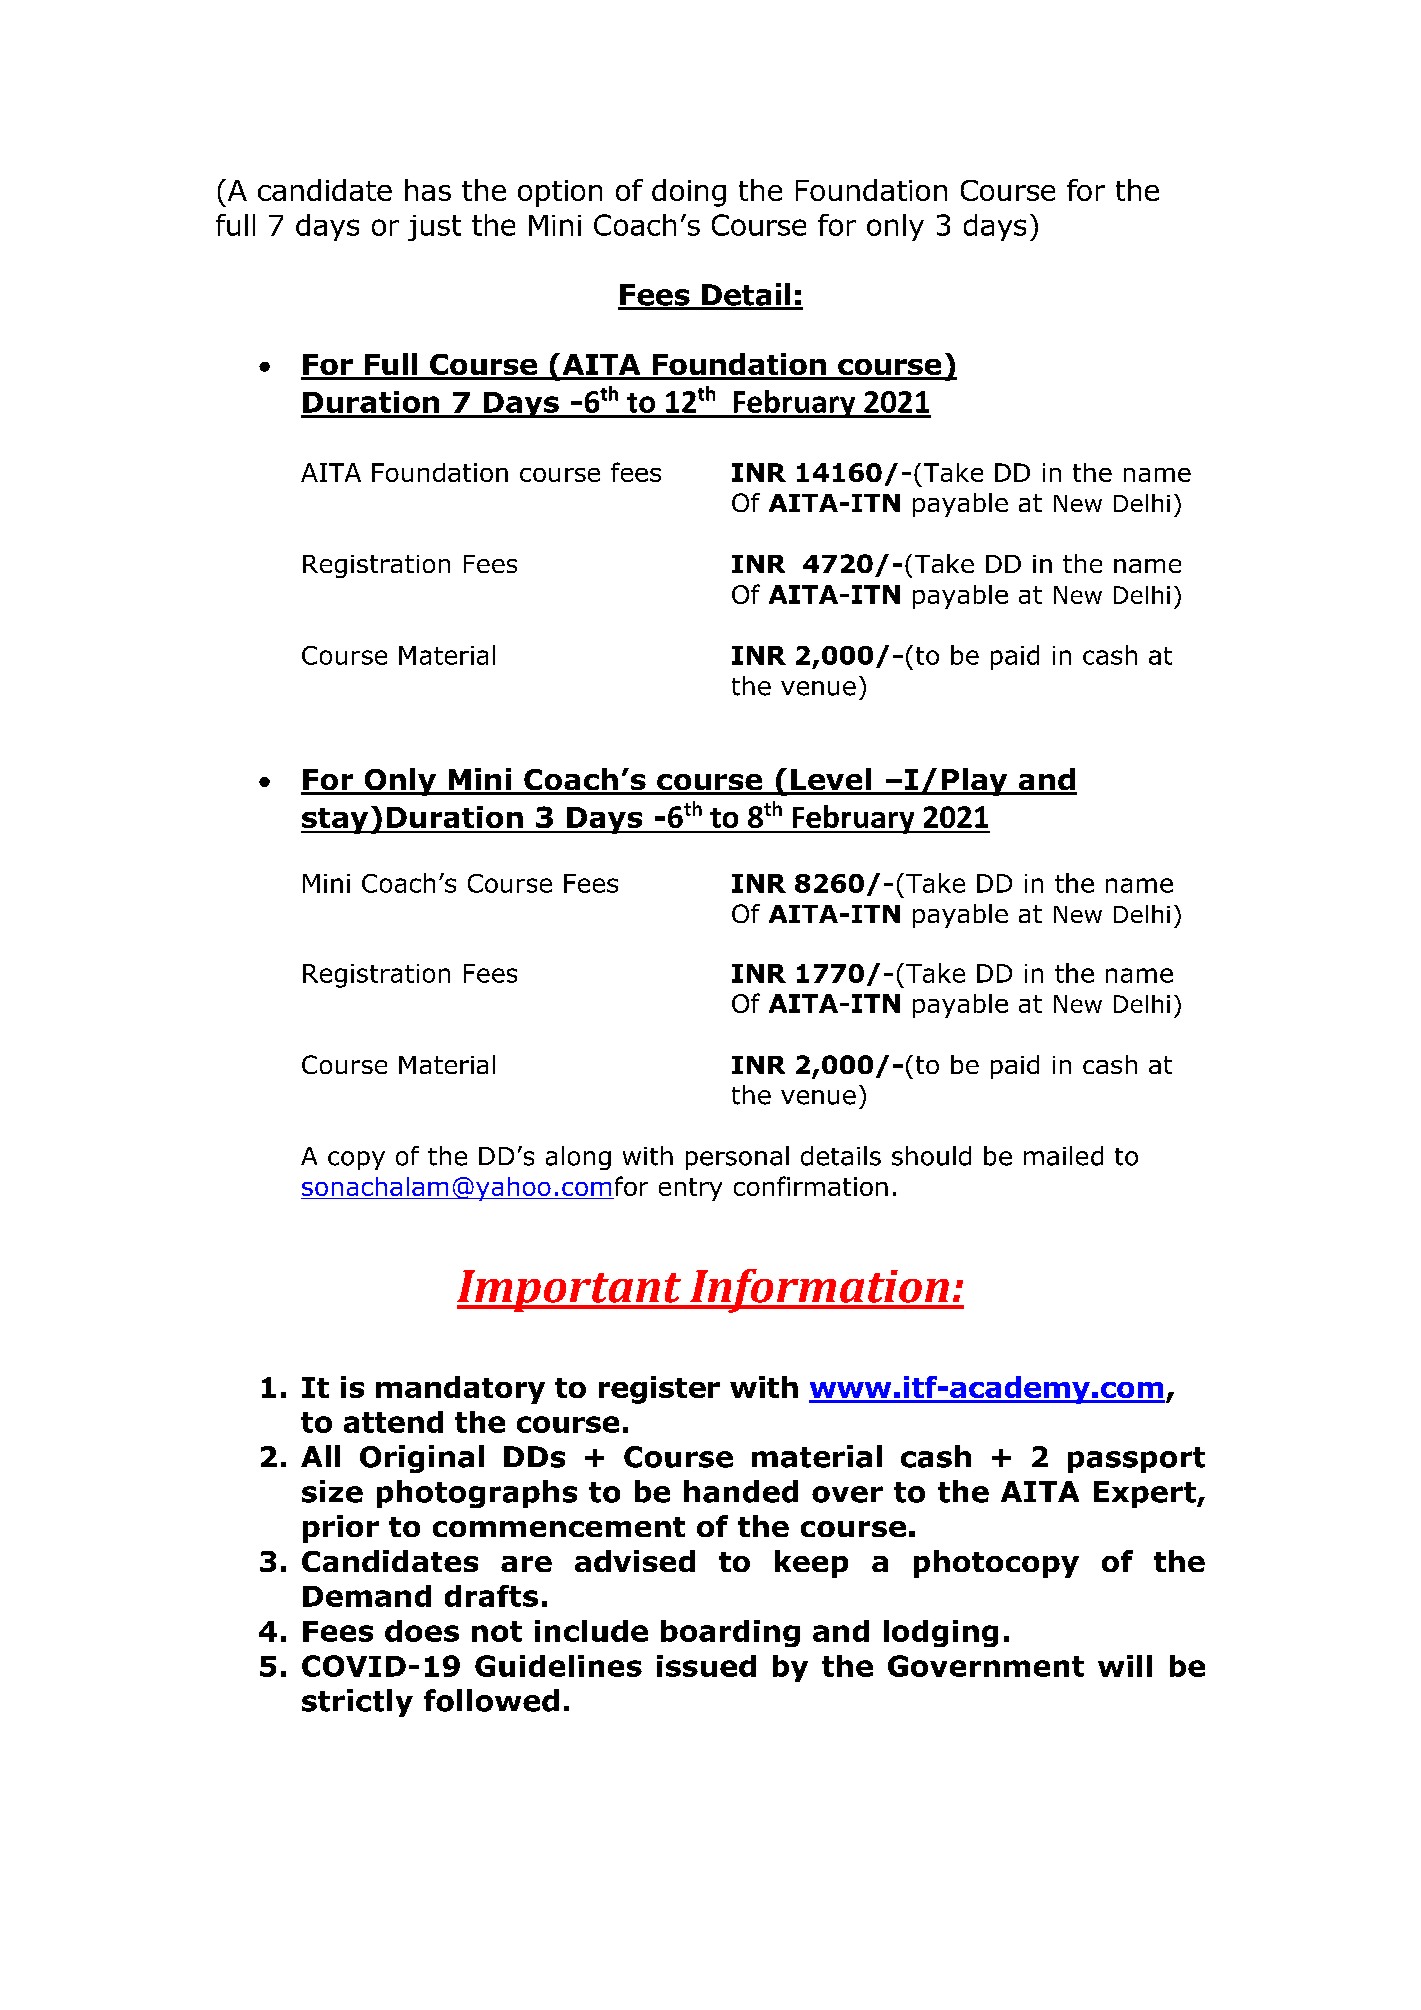 This screenshot has width=1421, height=2010. What do you see at coordinates (730, 1633) in the screenshot?
I see `boarding` at bounding box center [730, 1633].
